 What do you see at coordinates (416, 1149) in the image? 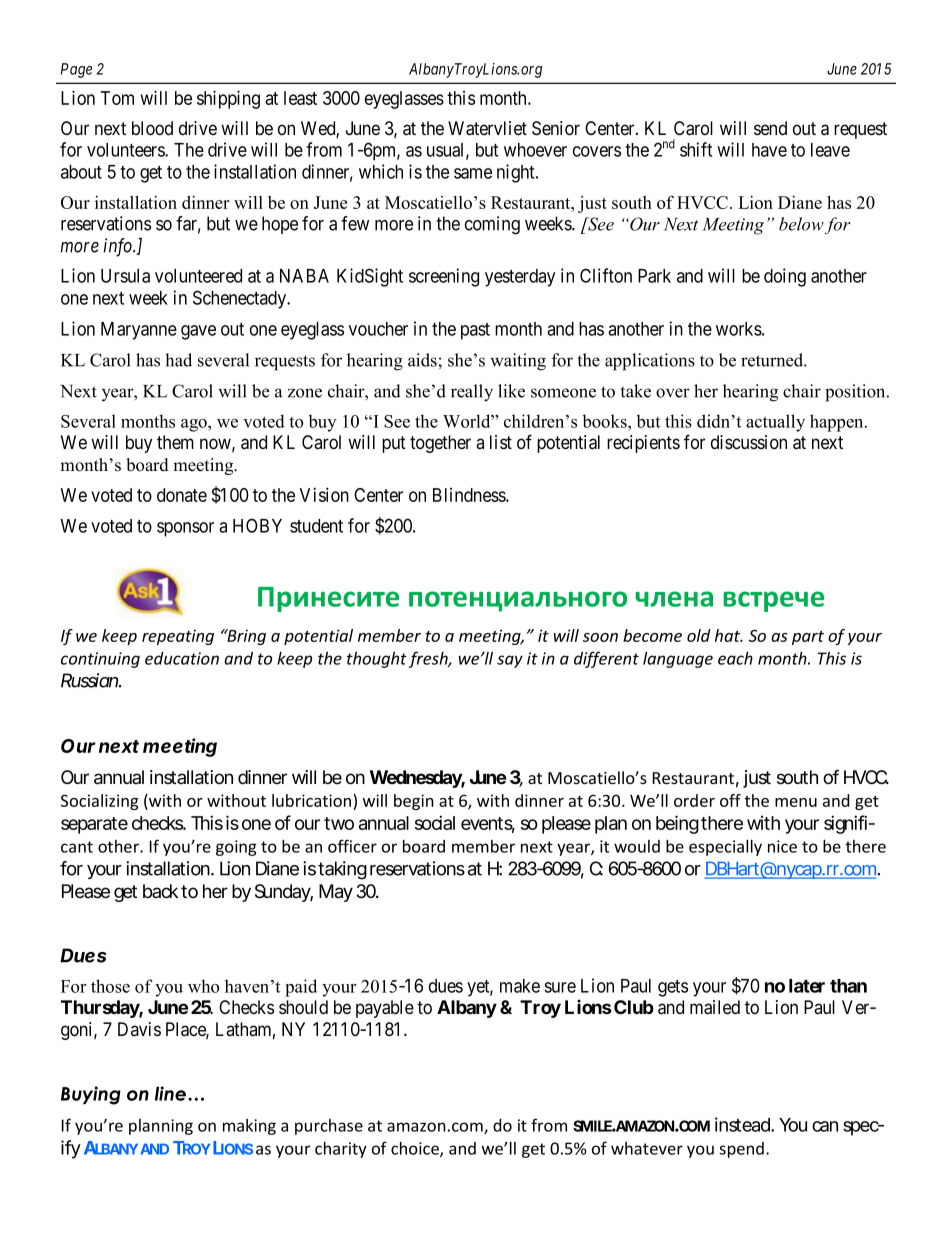
I see `choice` at bounding box center [416, 1149].
